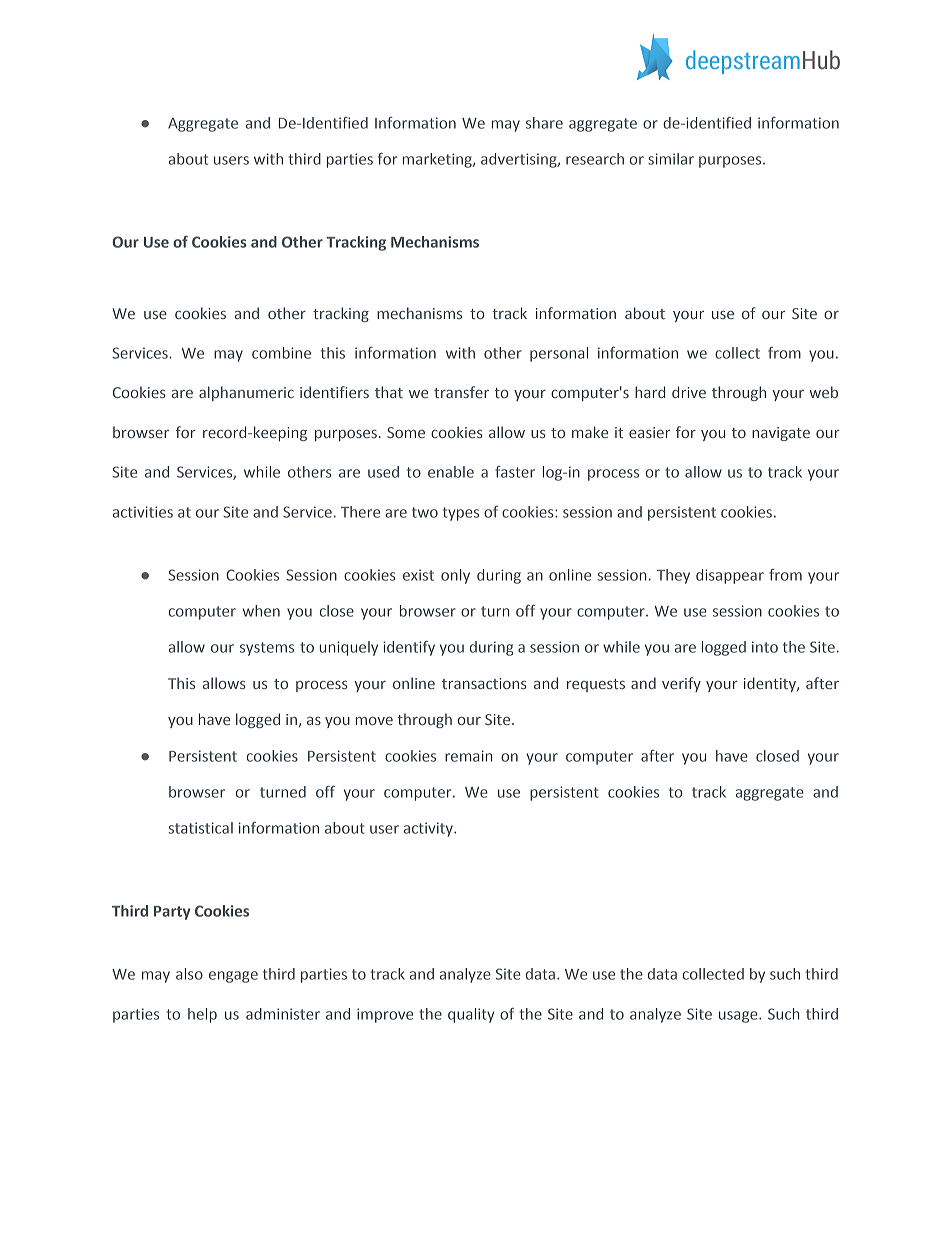 This page has height=1233, width=952. What do you see at coordinates (233, 977) in the page?
I see `engage` at bounding box center [233, 977].
